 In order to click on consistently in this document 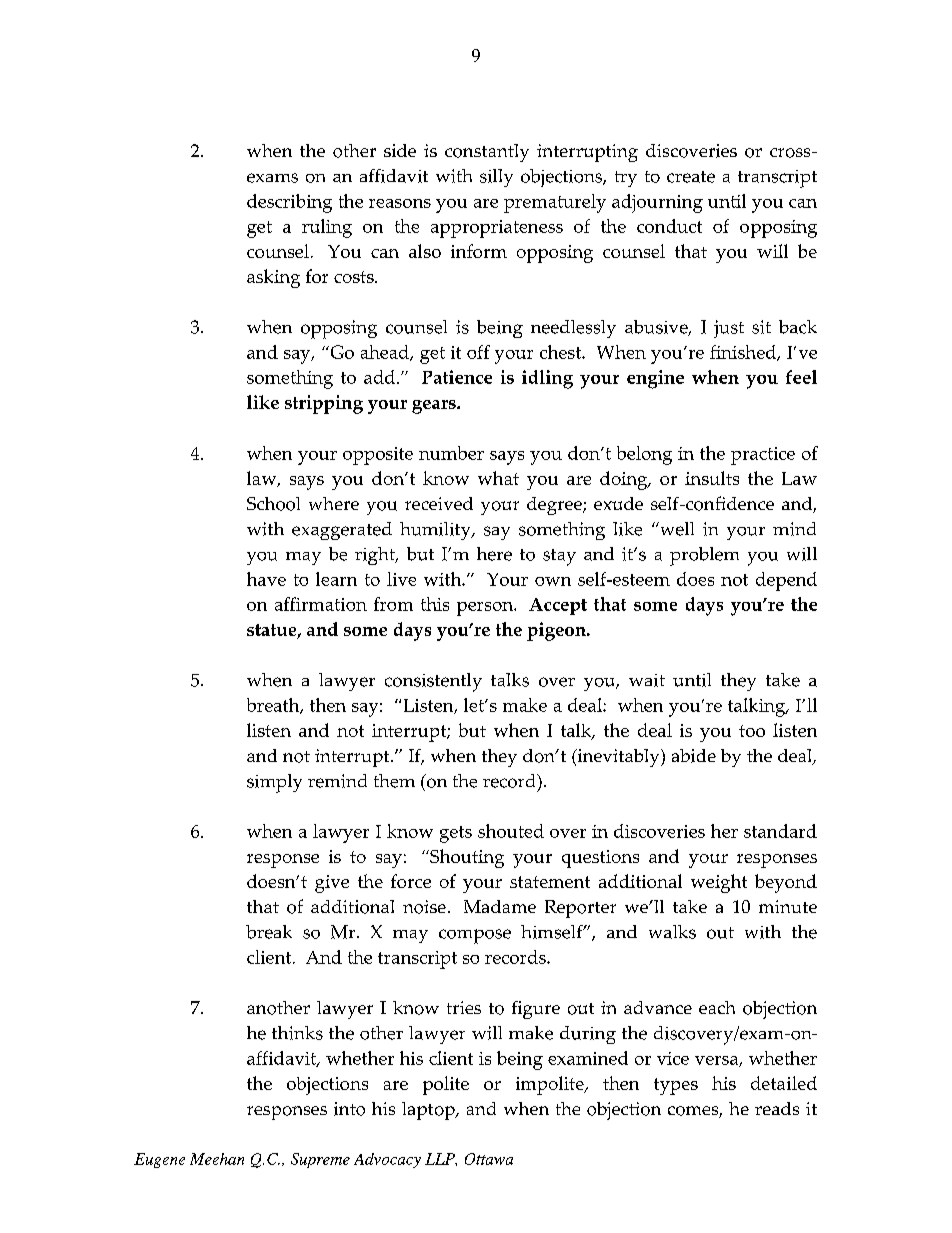, I will do `click(433, 682)`.
